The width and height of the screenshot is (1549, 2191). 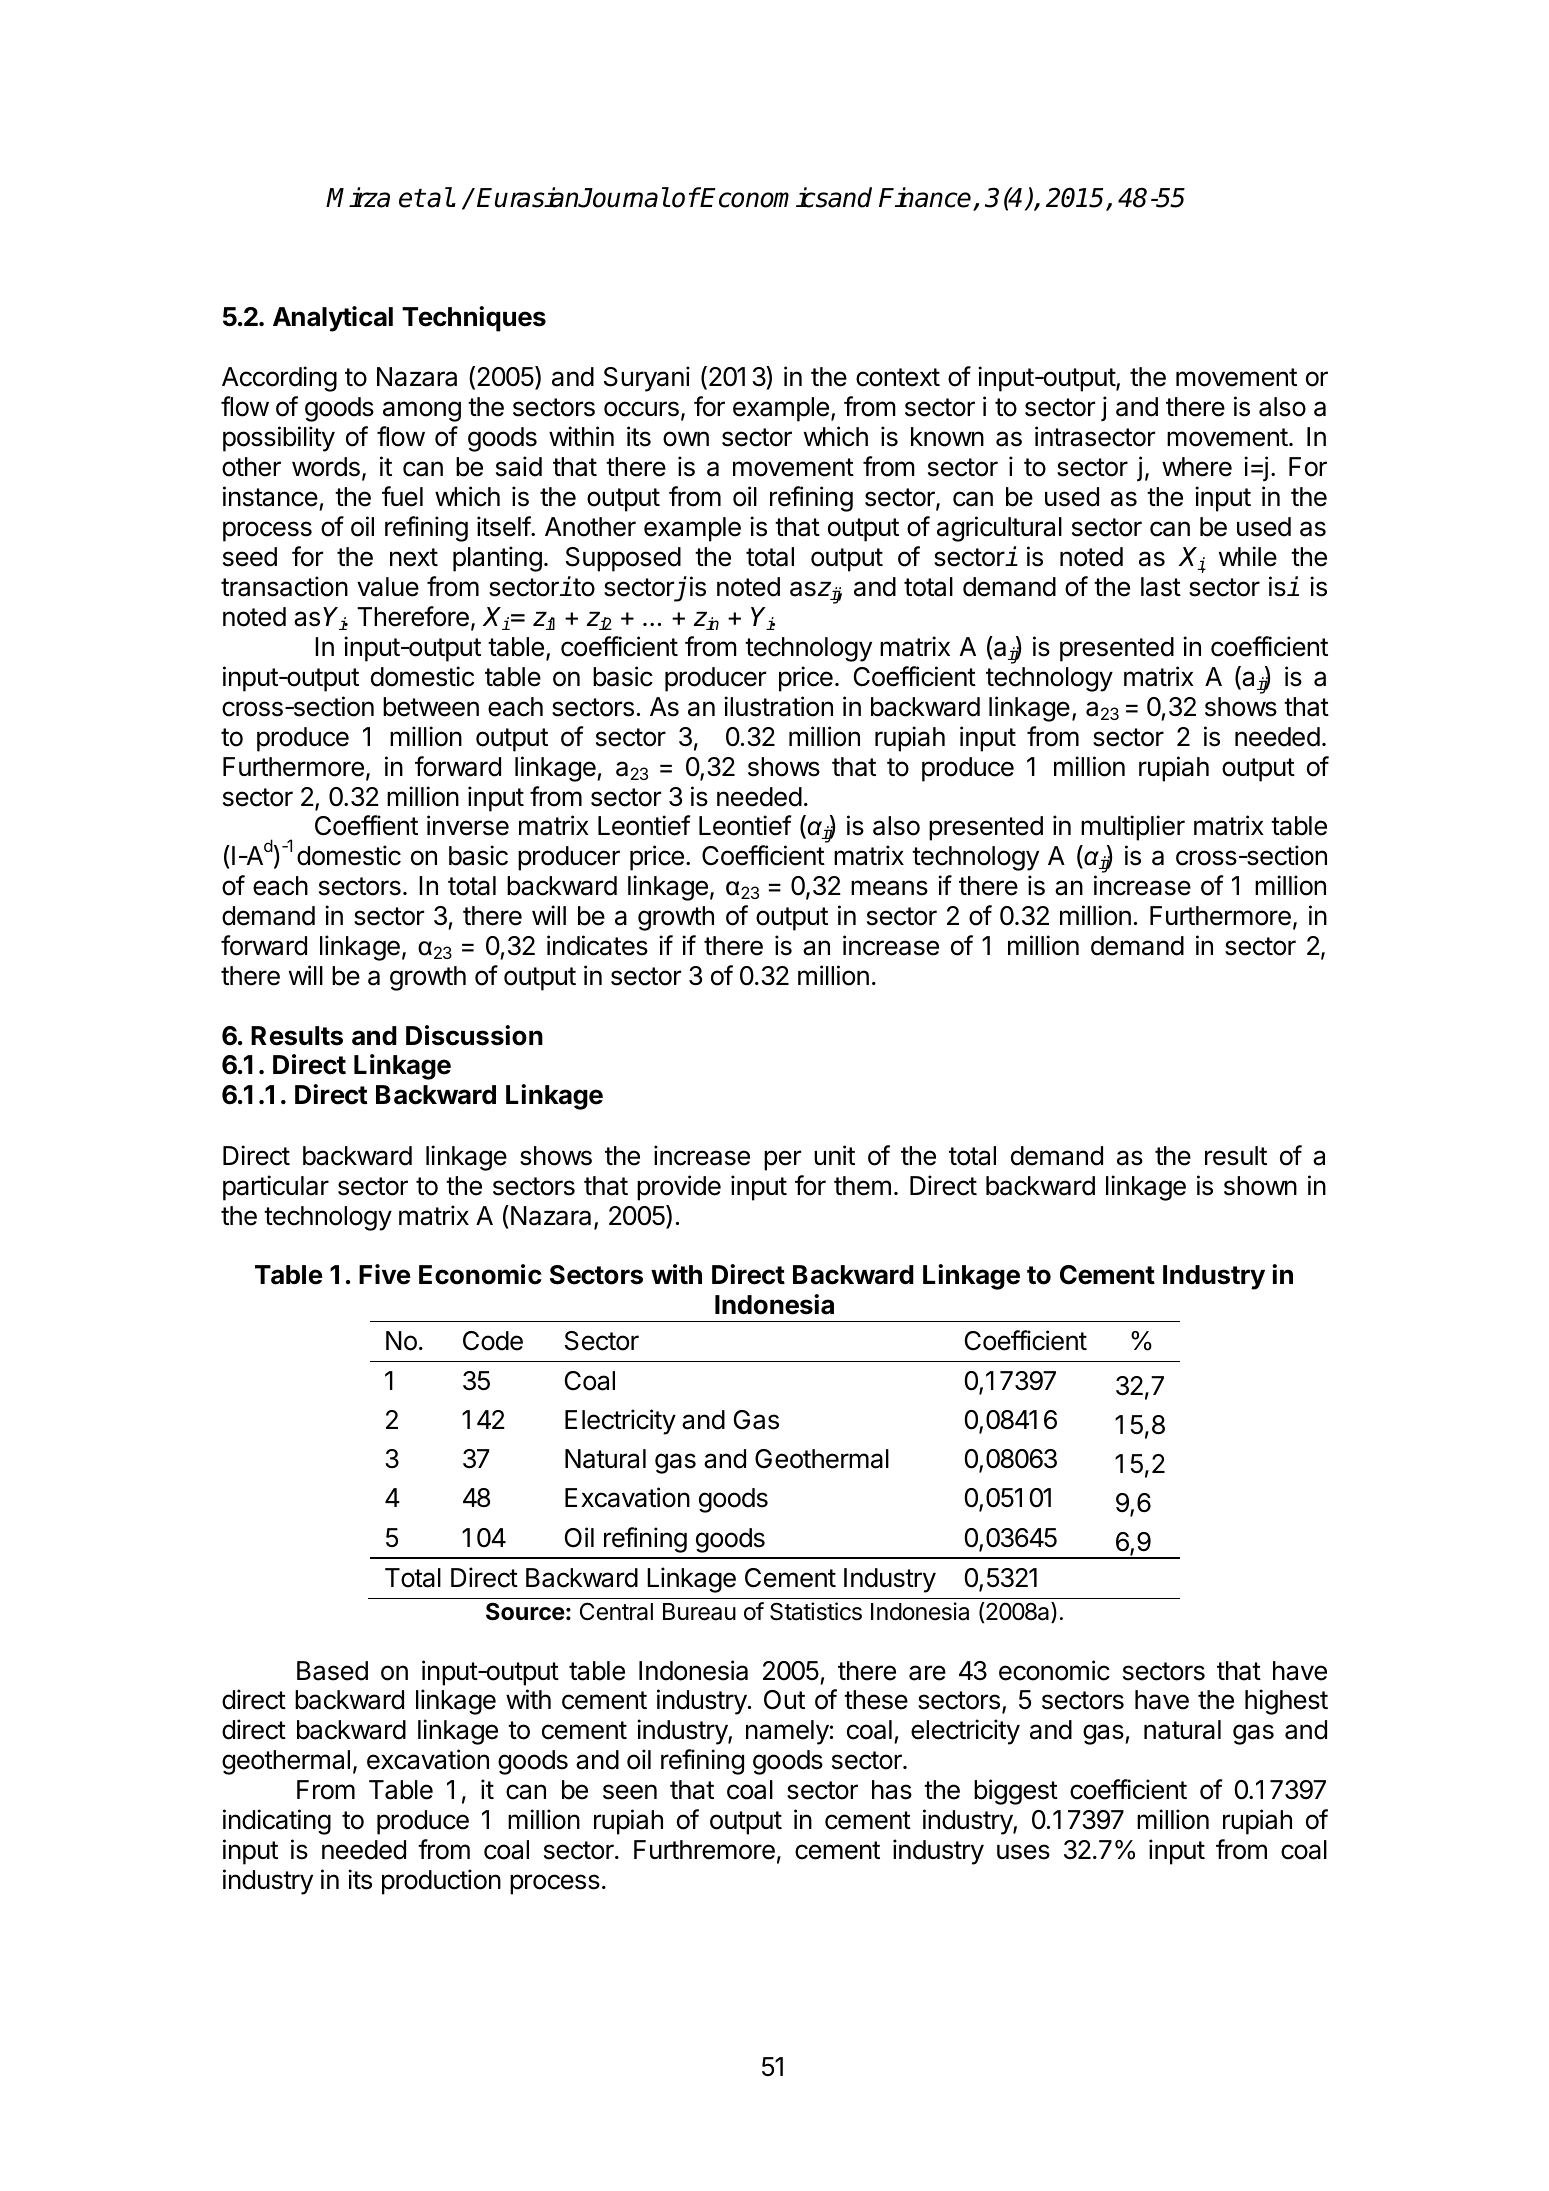 I want to click on Five, so click(x=385, y=1274).
